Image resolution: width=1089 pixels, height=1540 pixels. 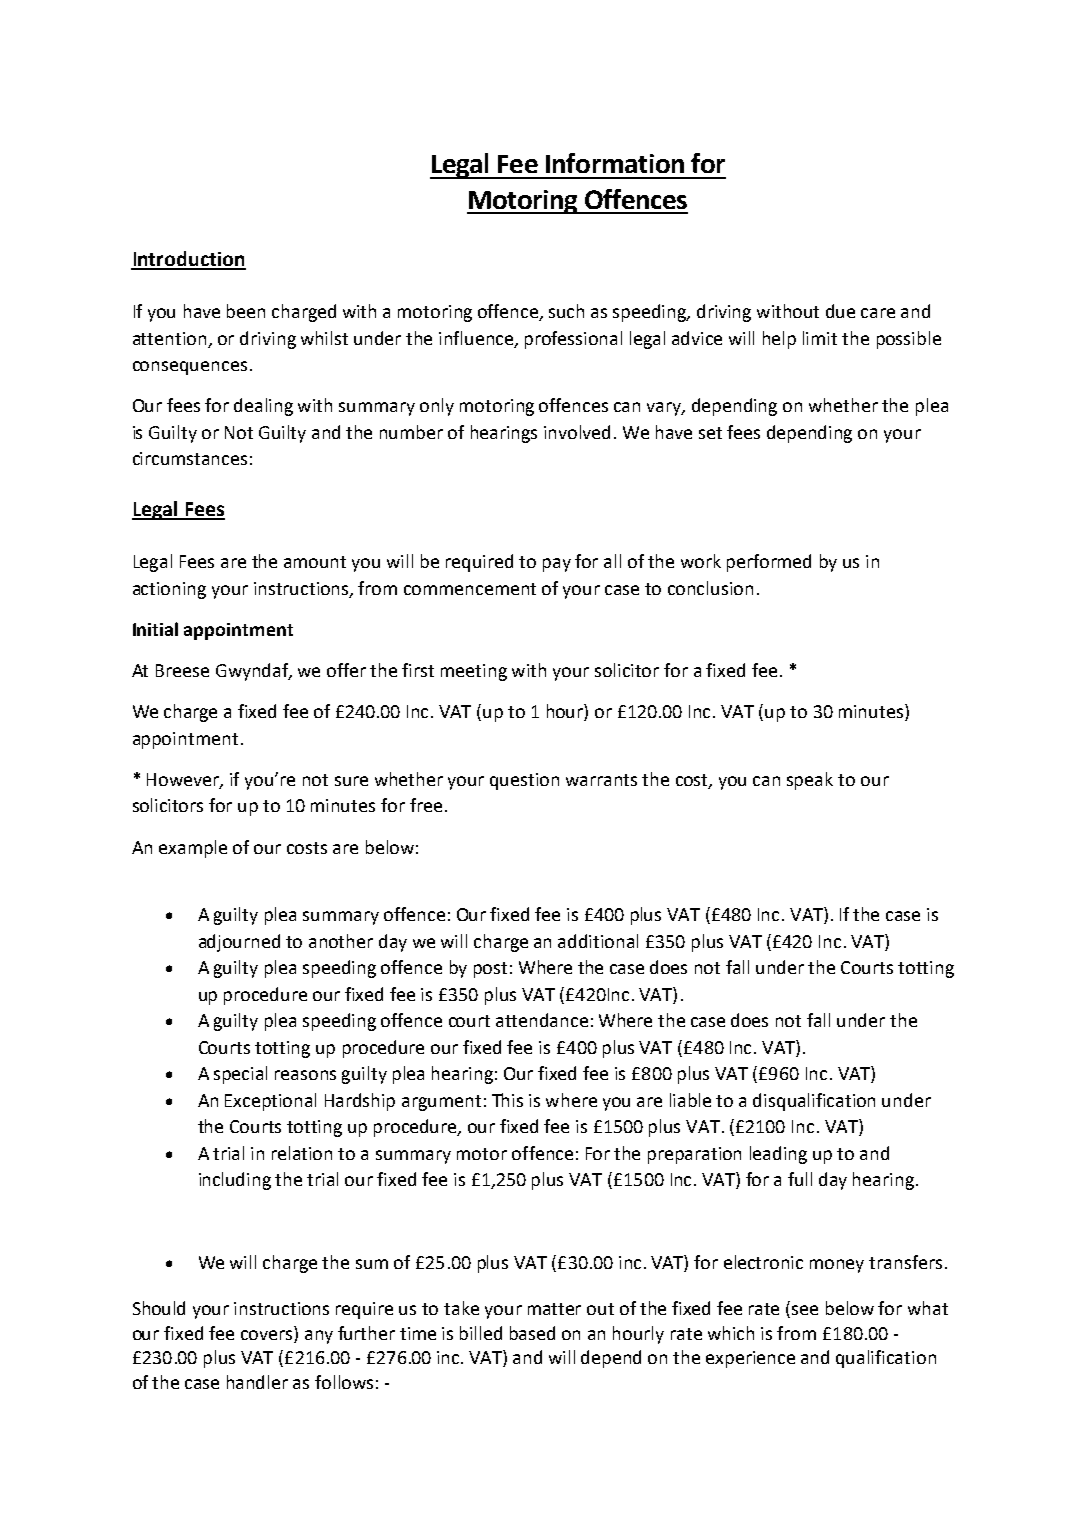 What do you see at coordinates (810, 781) in the page?
I see `speak` at bounding box center [810, 781].
